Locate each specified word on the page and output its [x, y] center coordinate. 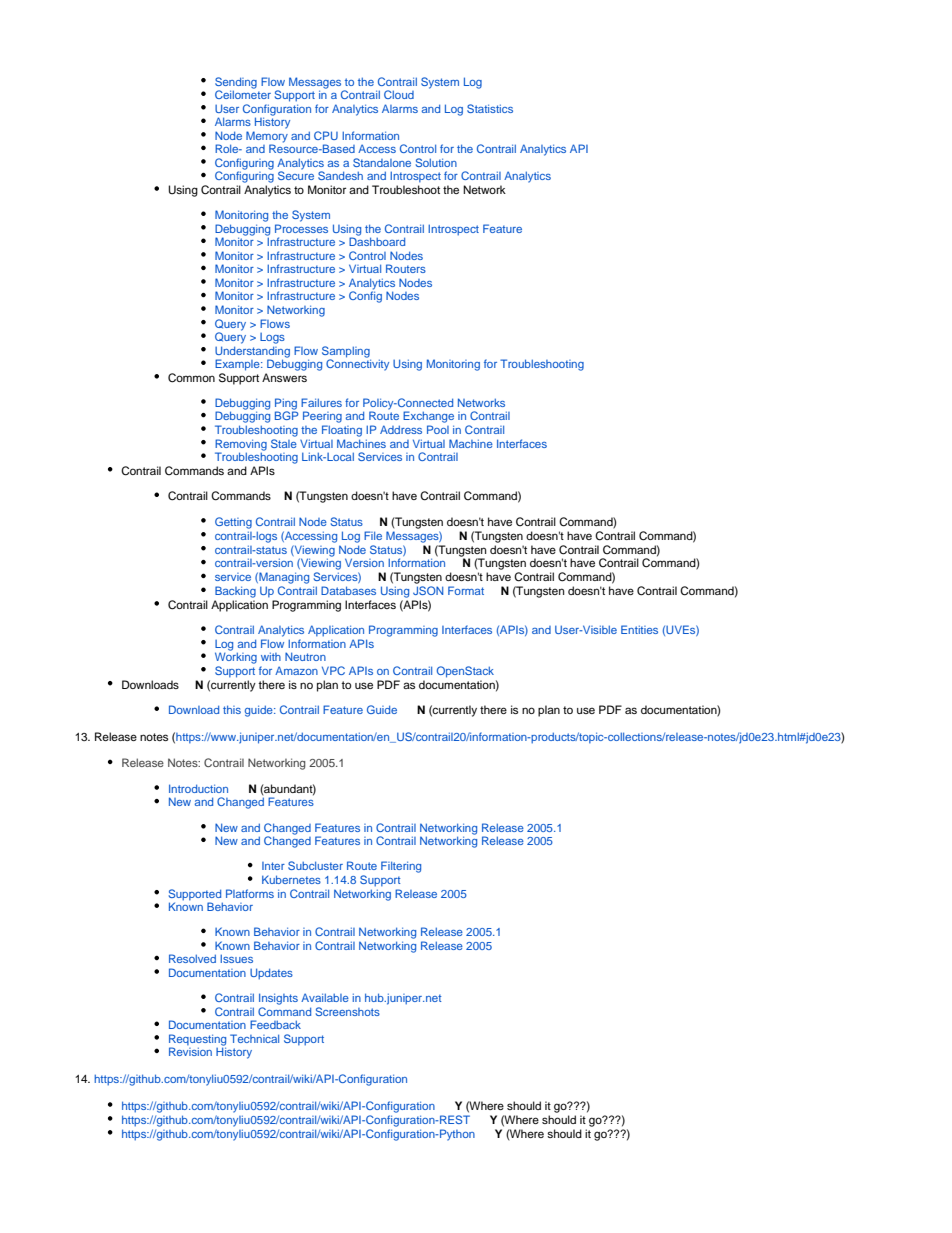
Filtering [401, 867]
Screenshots [348, 1011]
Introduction [198, 788]
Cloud [399, 94]
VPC [333, 670]
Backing [235, 592]
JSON [428, 590]
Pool [438, 429]
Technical [254, 1038]
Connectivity [357, 364]
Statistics [490, 108]
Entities [639, 629]
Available [325, 997]
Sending [236, 84]
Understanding [252, 353]
